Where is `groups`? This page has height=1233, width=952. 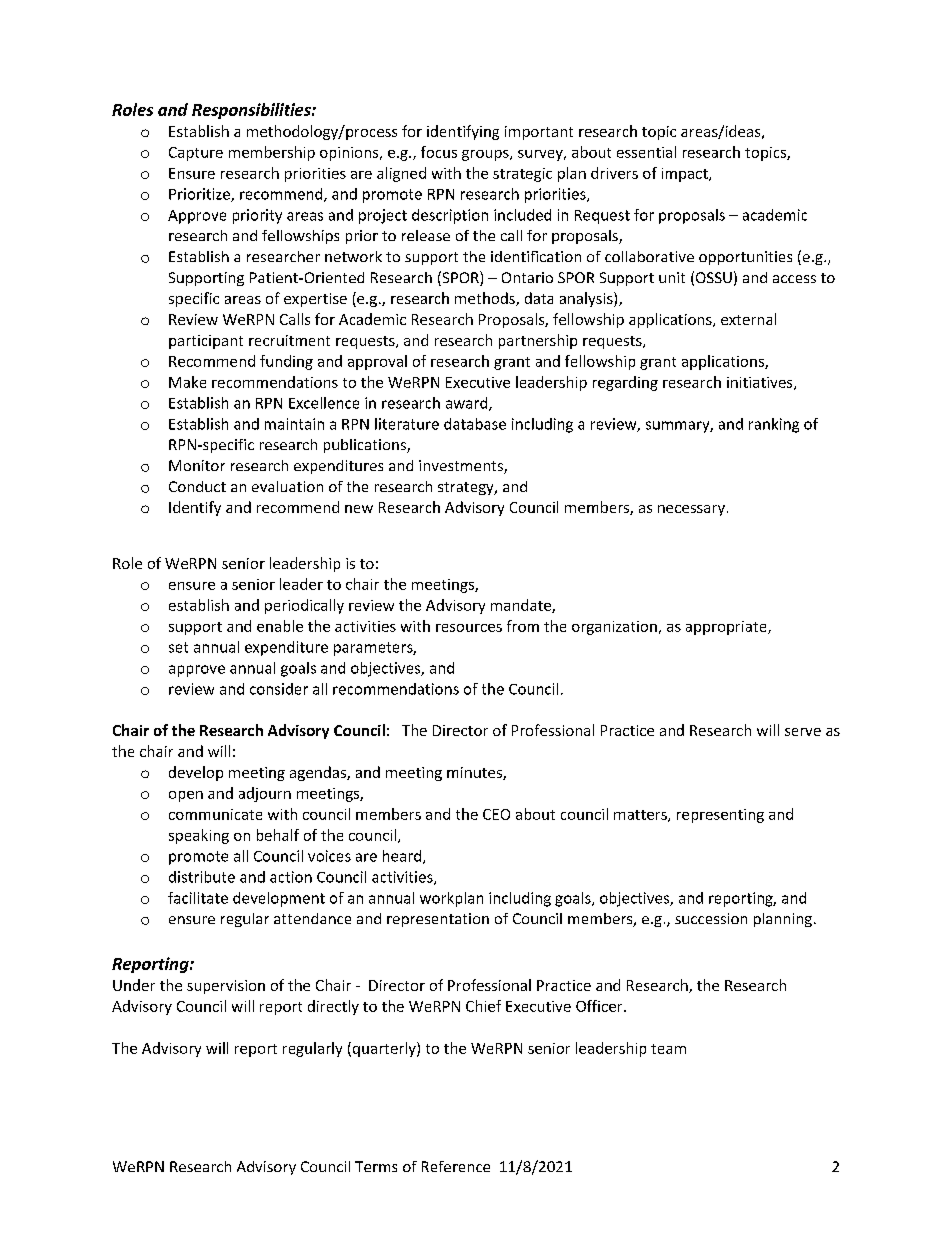
groups is located at coordinates (486, 155).
